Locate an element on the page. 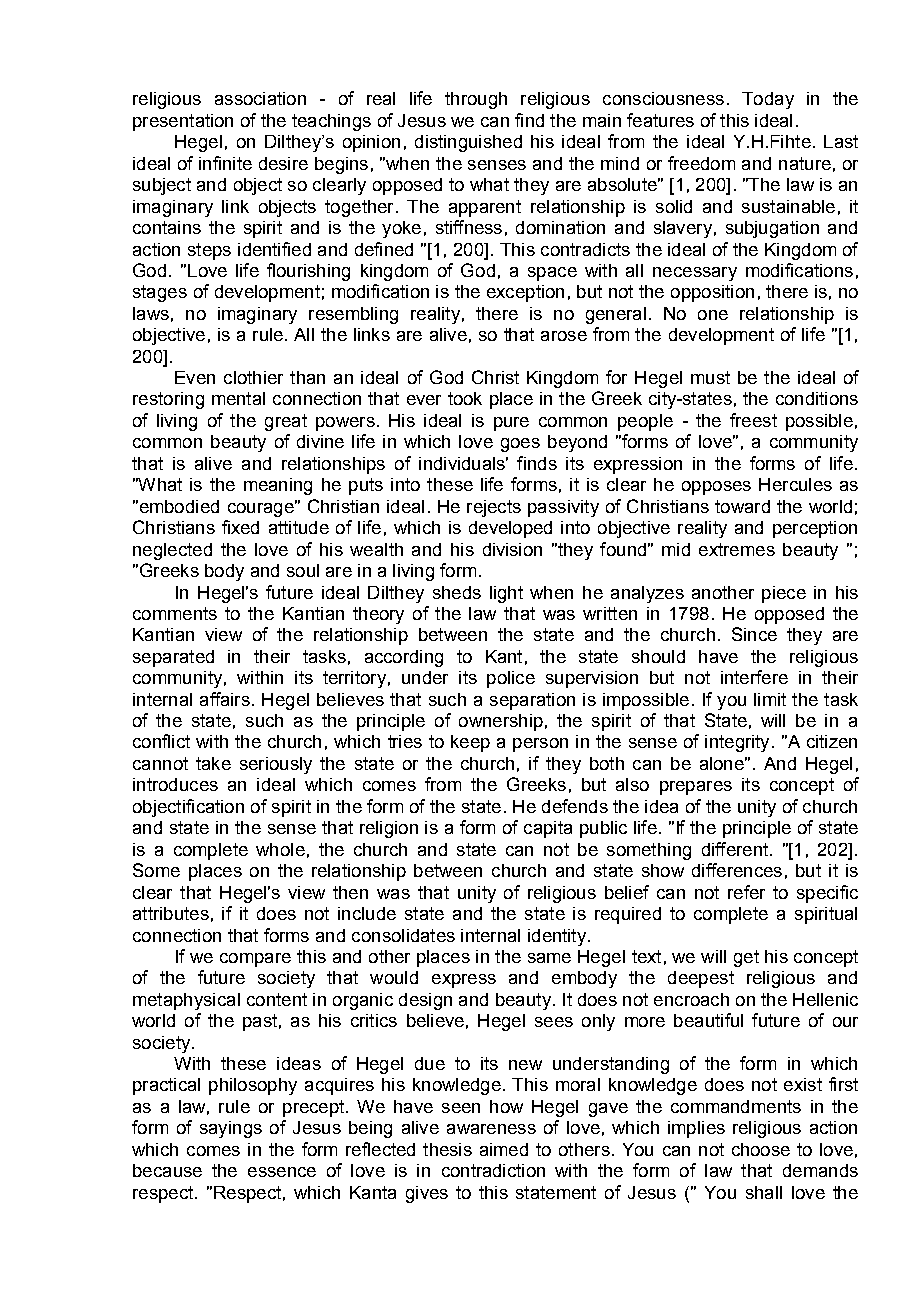 The width and height of the page is (924, 1308). Today is located at coordinates (768, 100).
